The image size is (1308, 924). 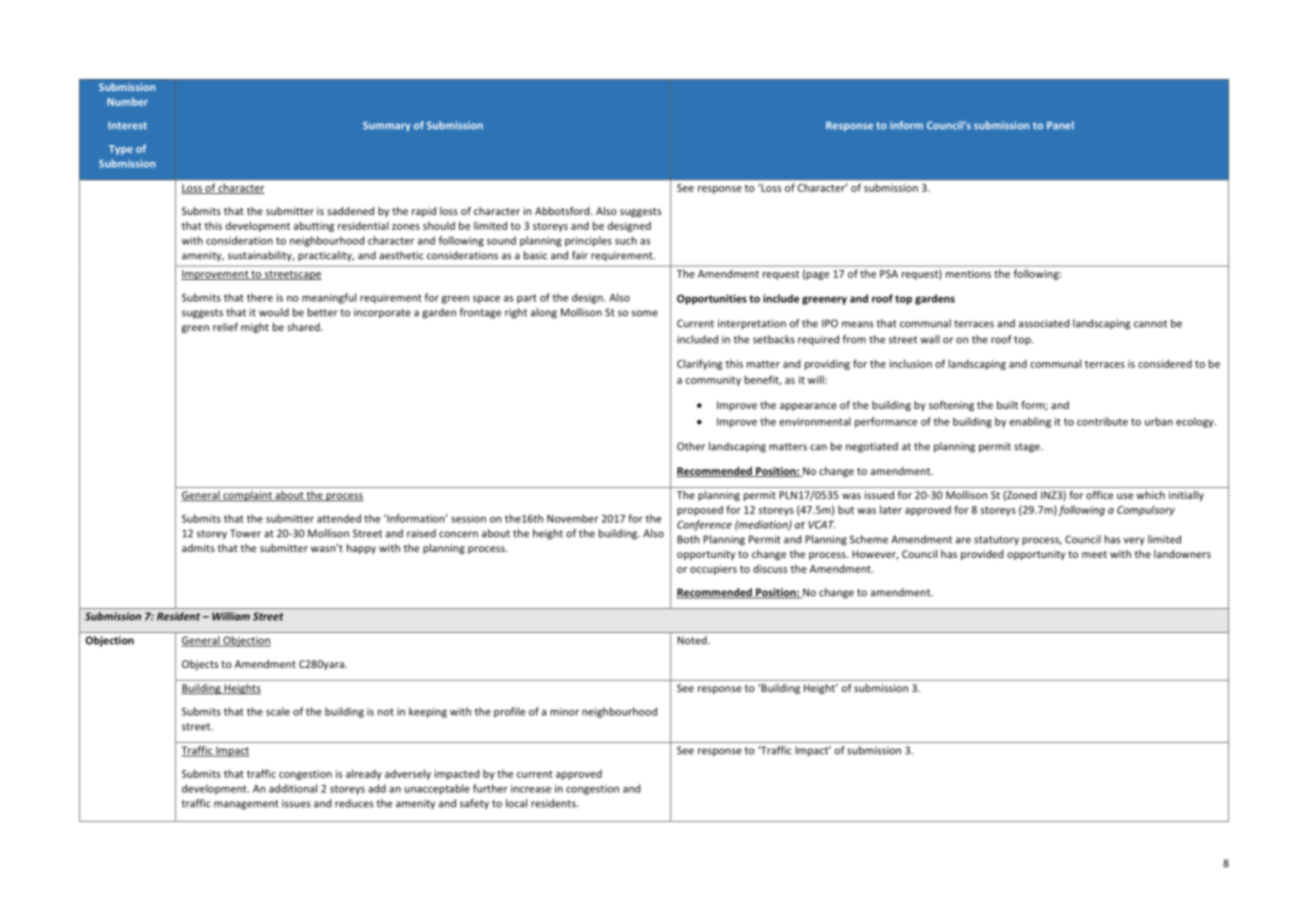 I want to click on meet, so click(x=1094, y=554).
